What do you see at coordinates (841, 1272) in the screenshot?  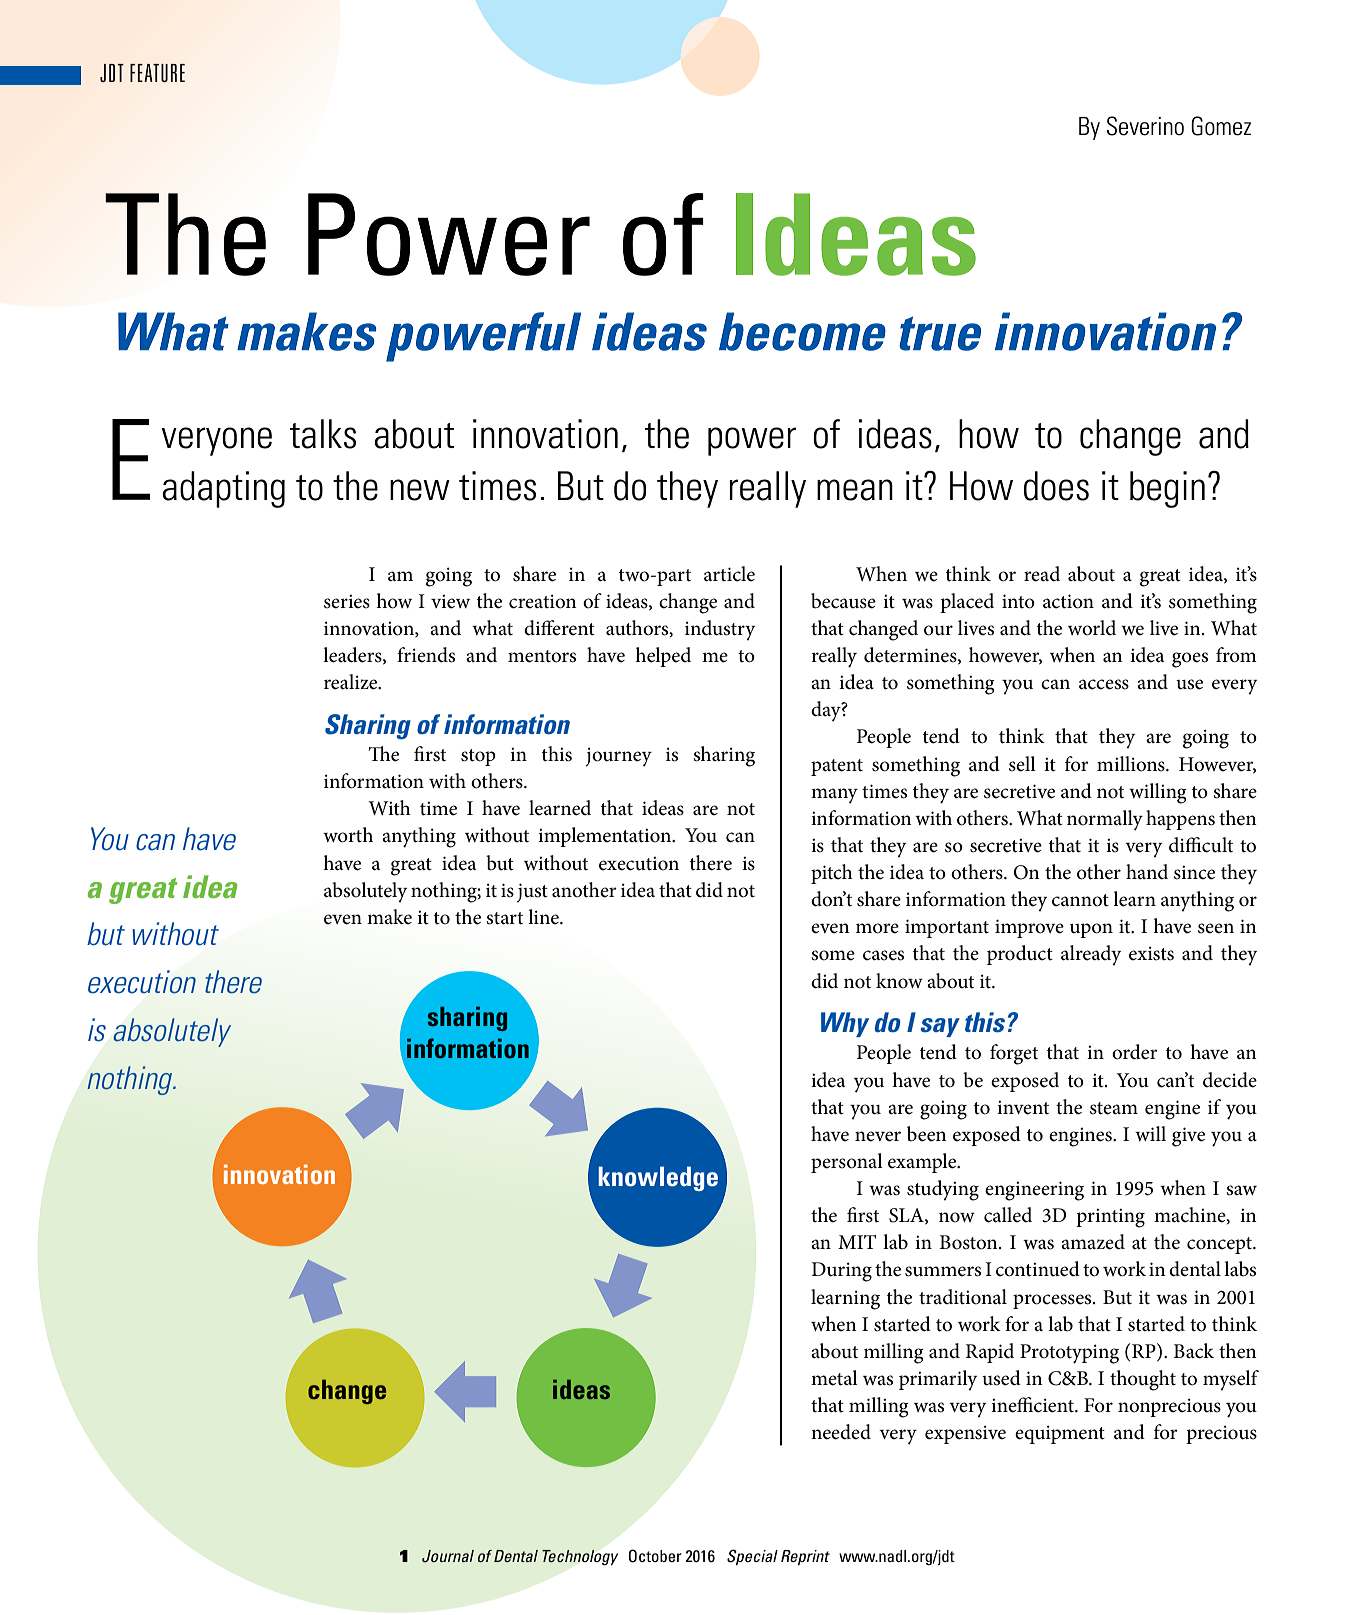 I see `During` at bounding box center [841, 1272].
